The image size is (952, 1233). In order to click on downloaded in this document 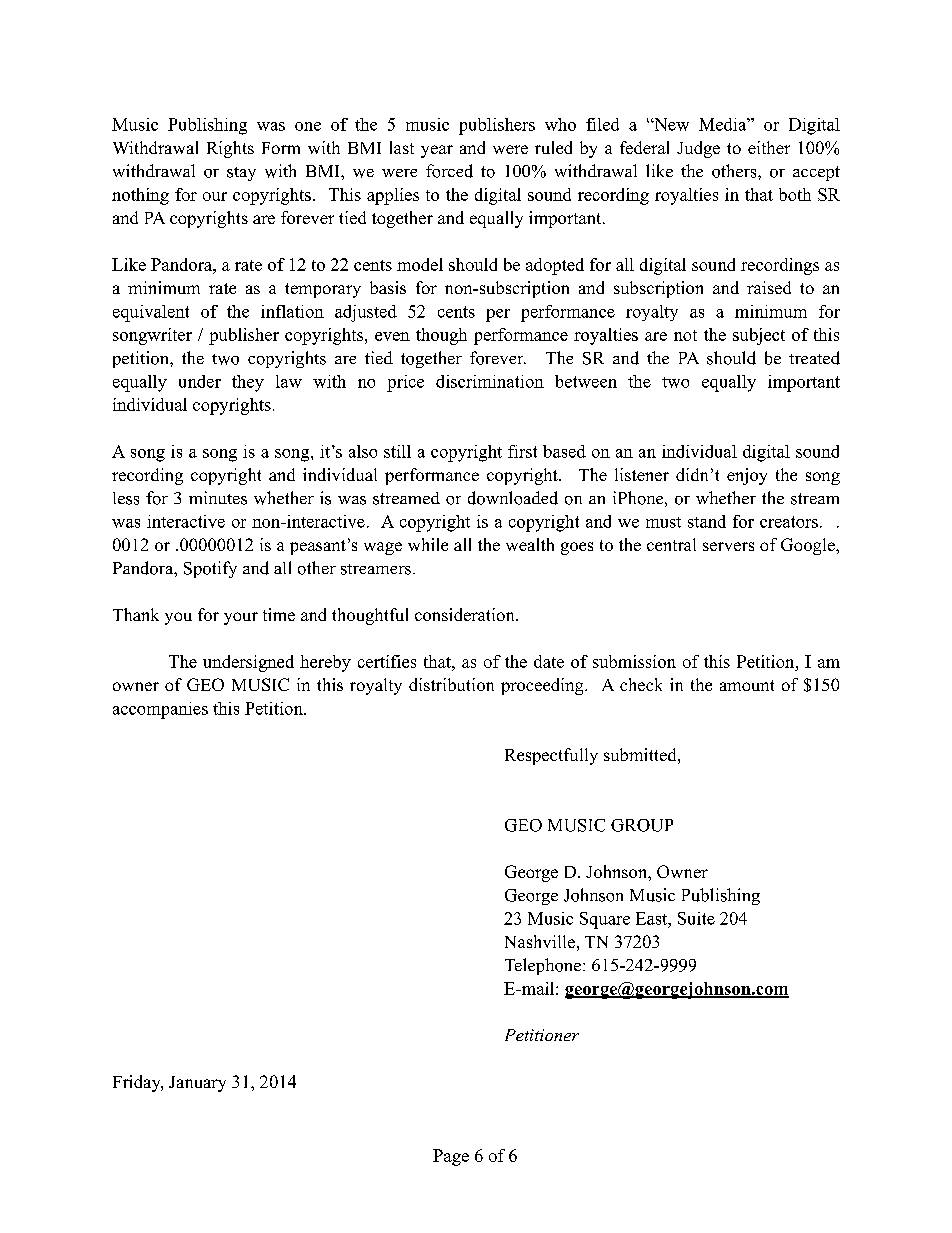, I will do `click(513, 498)`.
